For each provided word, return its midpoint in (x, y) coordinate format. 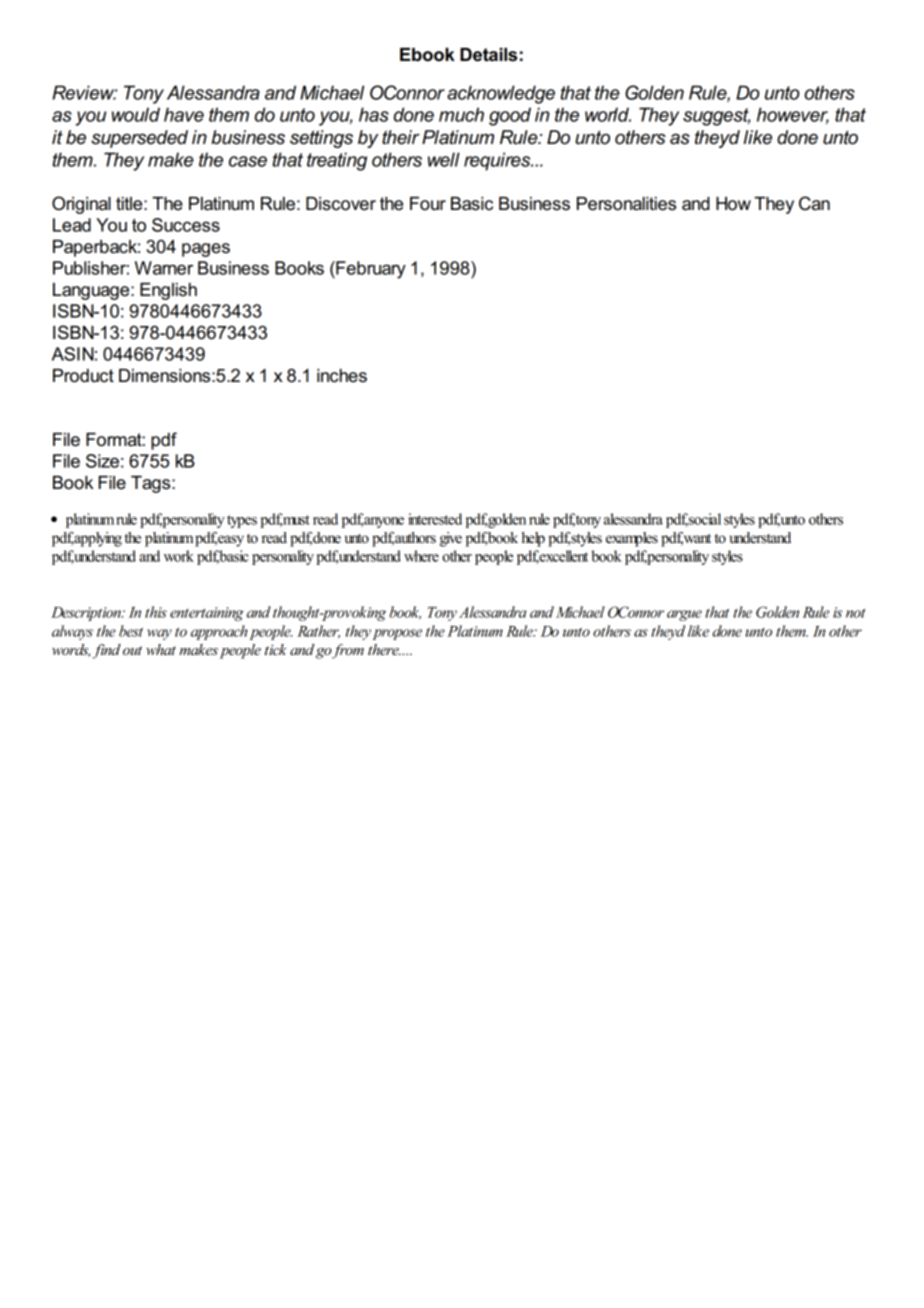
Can (814, 203)
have (184, 114)
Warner (164, 268)
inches (342, 376)
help (533, 539)
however (793, 115)
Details (488, 55)
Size (102, 461)
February (370, 270)
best (131, 631)
